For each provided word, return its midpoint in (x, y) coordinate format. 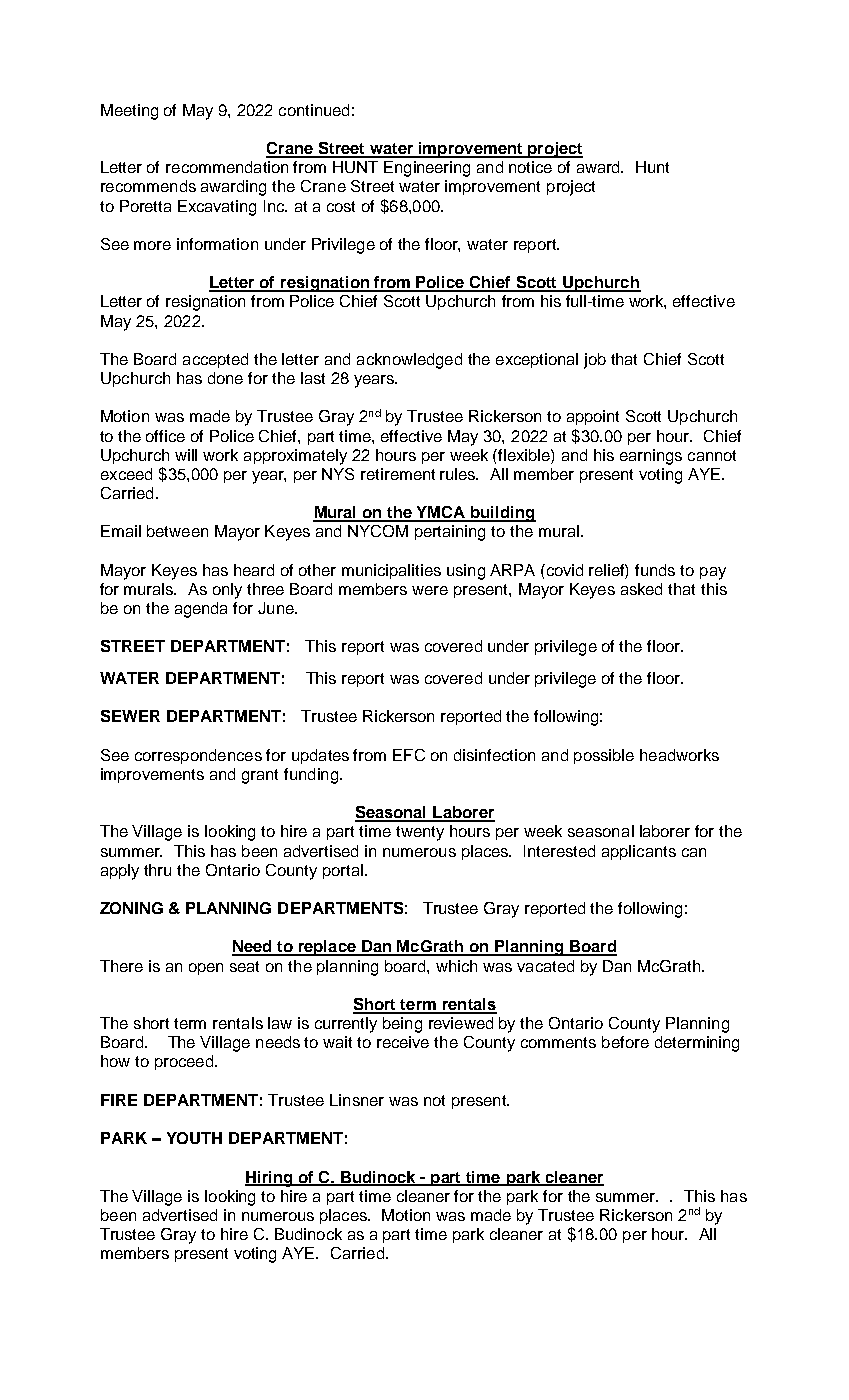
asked (641, 589)
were (430, 590)
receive (403, 1042)
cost (341, 206)
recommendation (227, 167)
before (625, 1042)
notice (530, 167)
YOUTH (194, 1138)
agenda (201, 610)
